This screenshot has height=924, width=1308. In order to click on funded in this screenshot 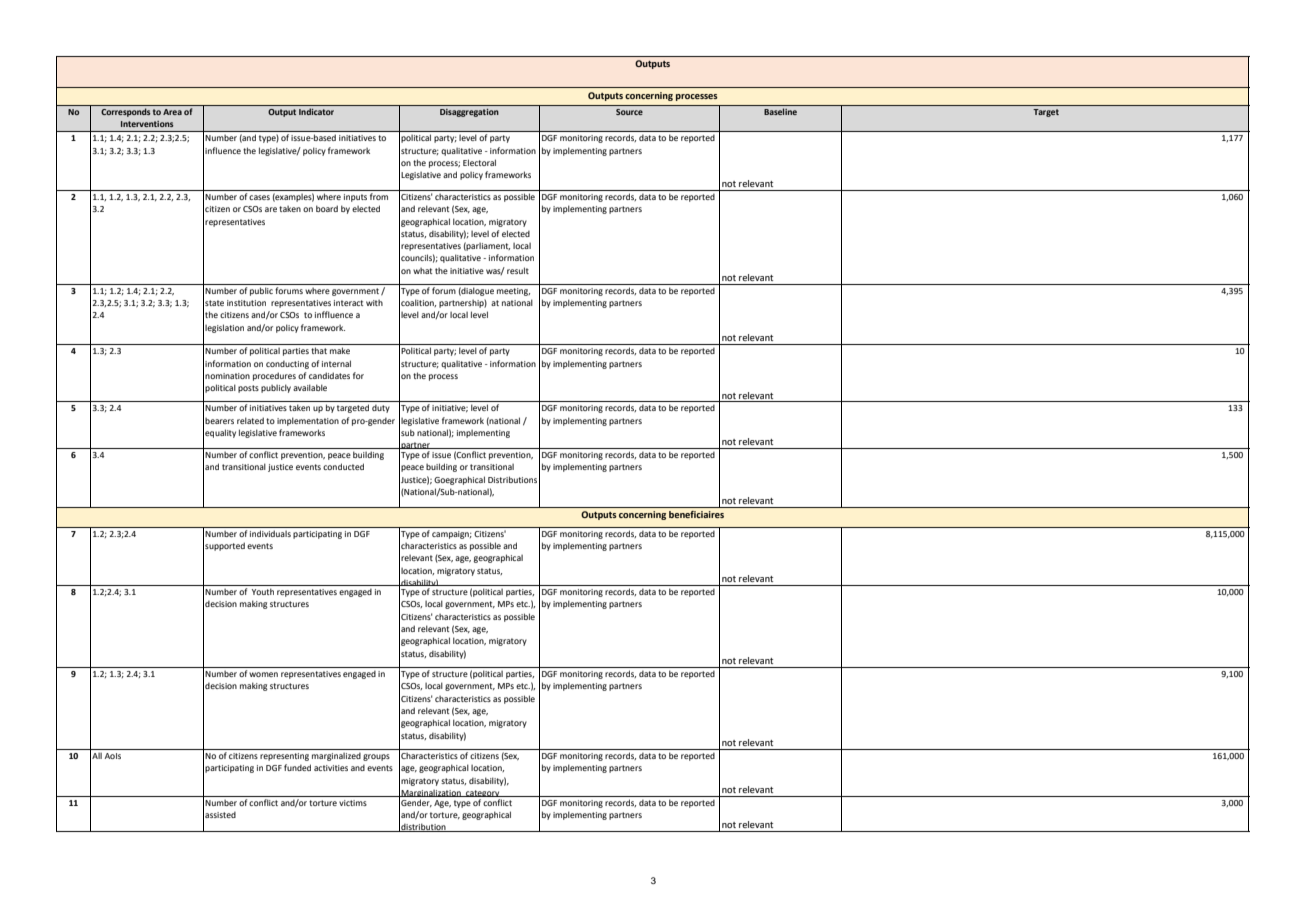, I will do `click(297, 767)`.
